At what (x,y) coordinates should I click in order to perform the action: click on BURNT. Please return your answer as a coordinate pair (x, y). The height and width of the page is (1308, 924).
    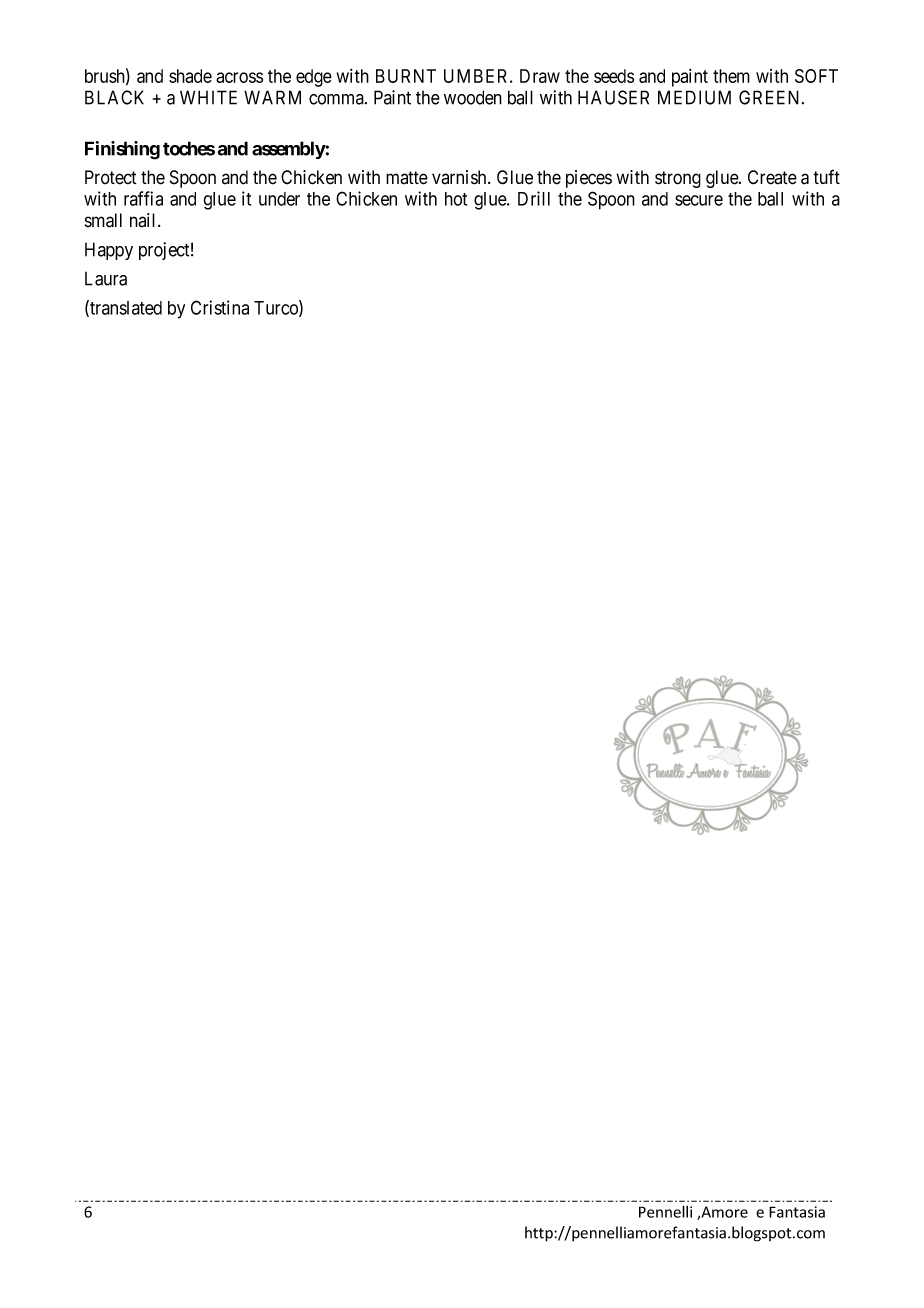
    Looking at the image, I should click on (406, 76).
